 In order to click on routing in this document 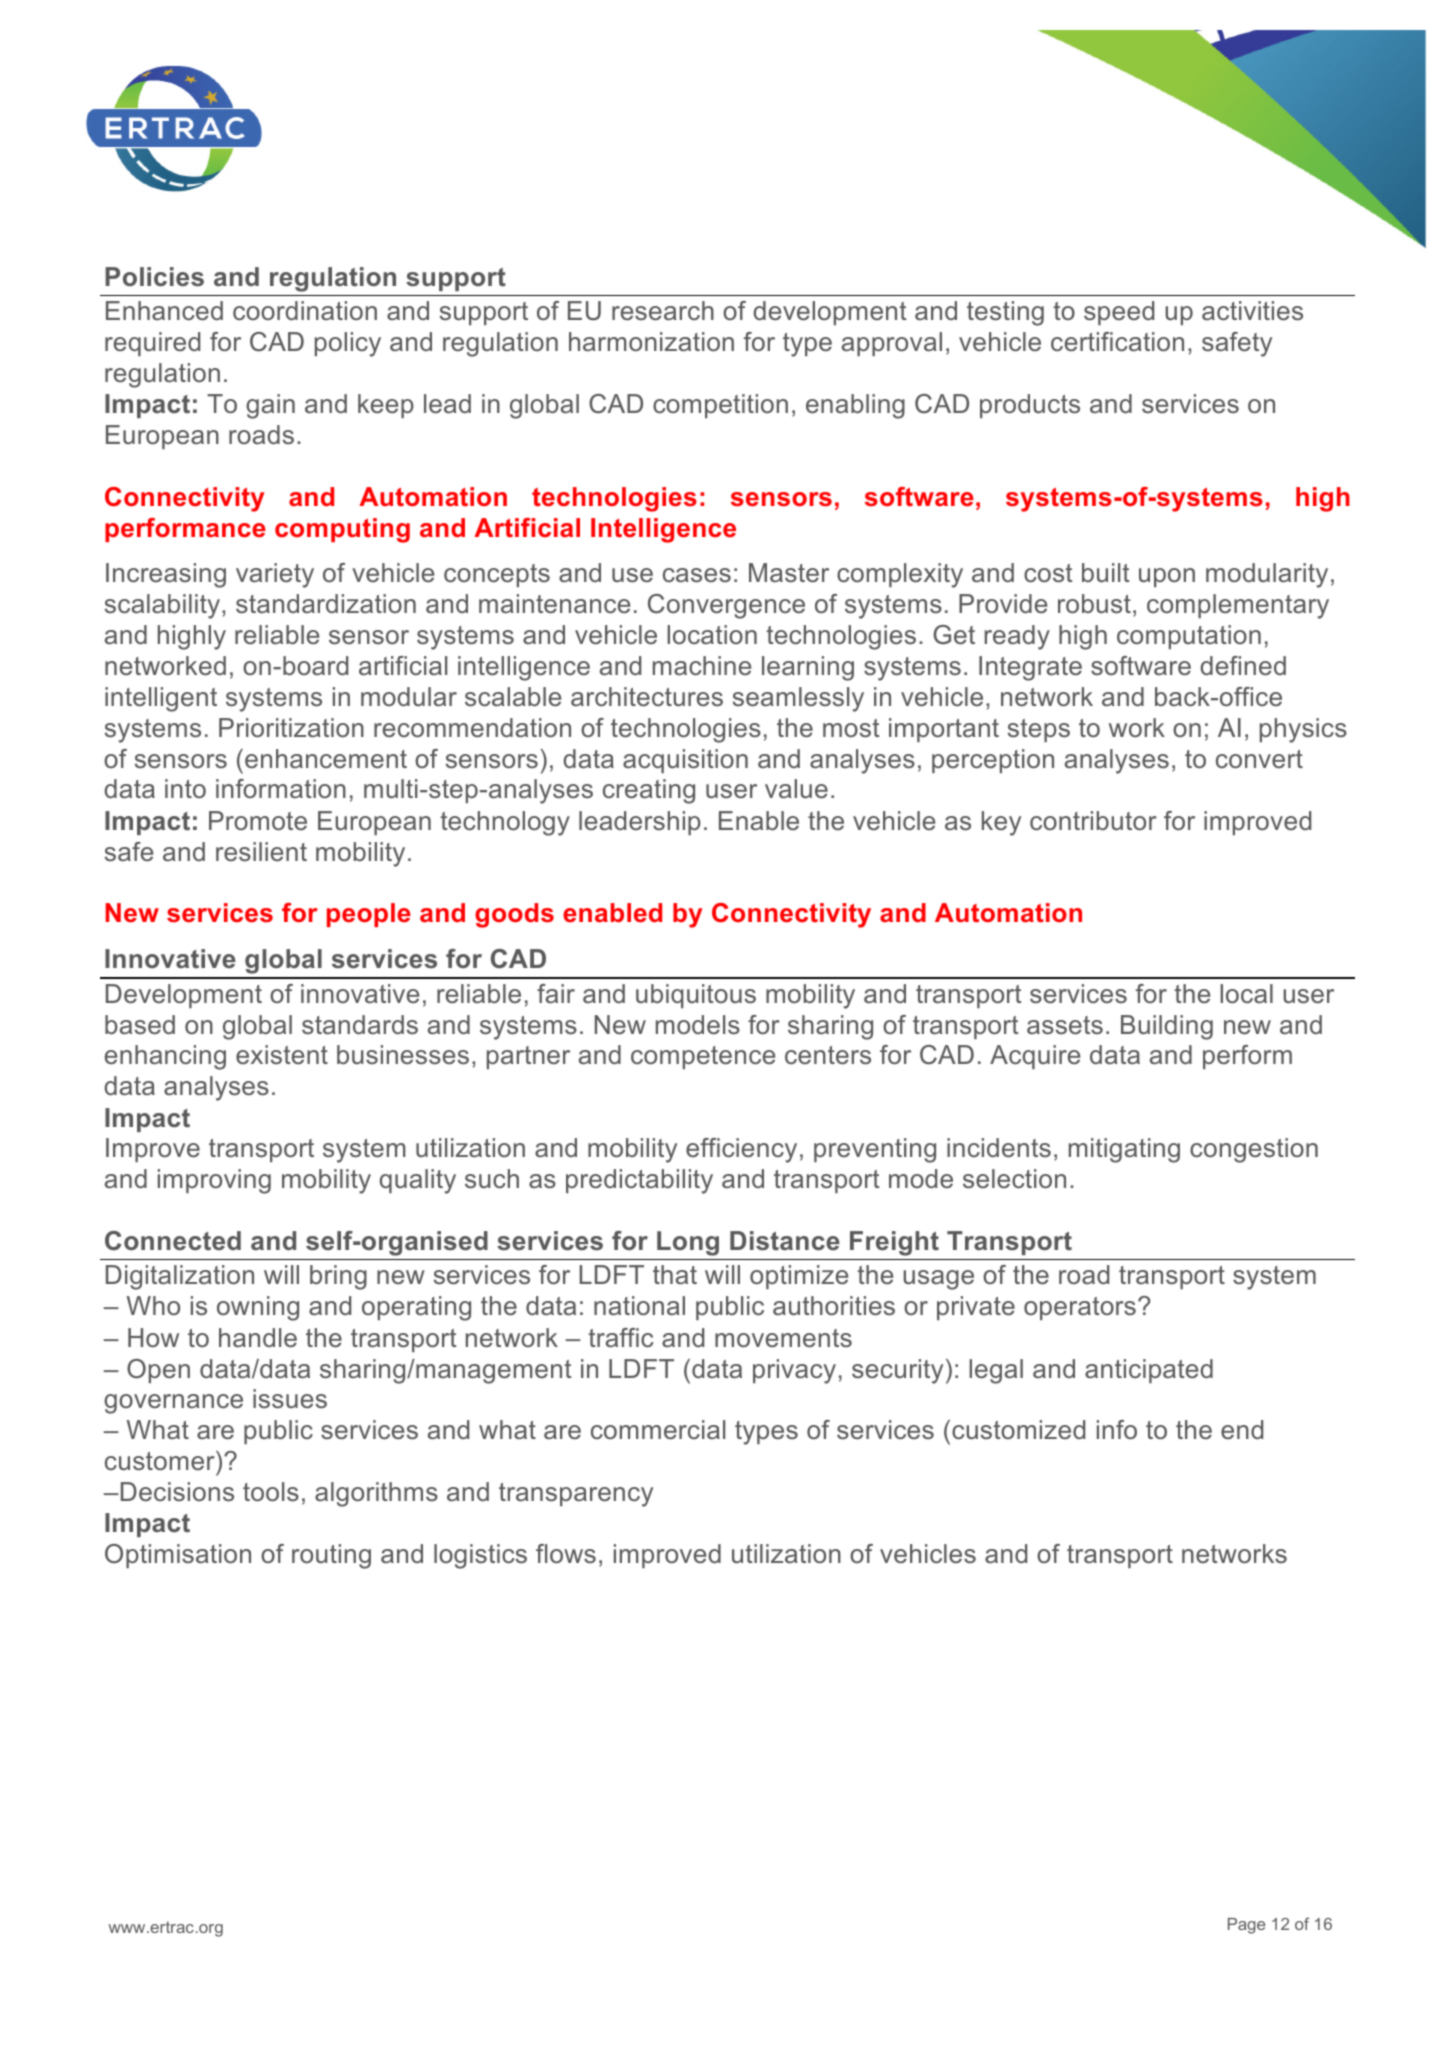, I will do `click(331, 1556)`.
